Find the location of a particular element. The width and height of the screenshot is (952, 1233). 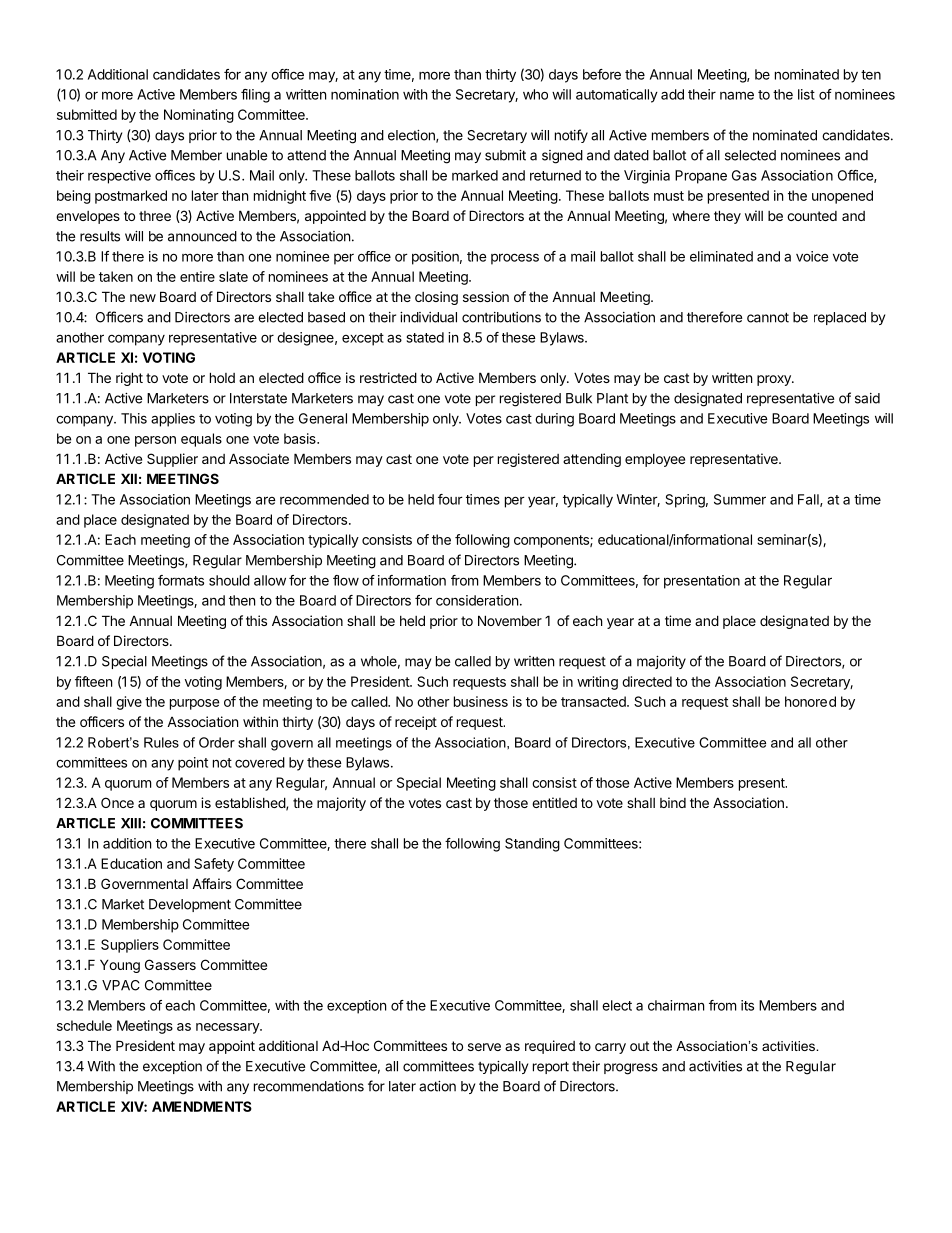

bind is located at coordinates (673, 802).
